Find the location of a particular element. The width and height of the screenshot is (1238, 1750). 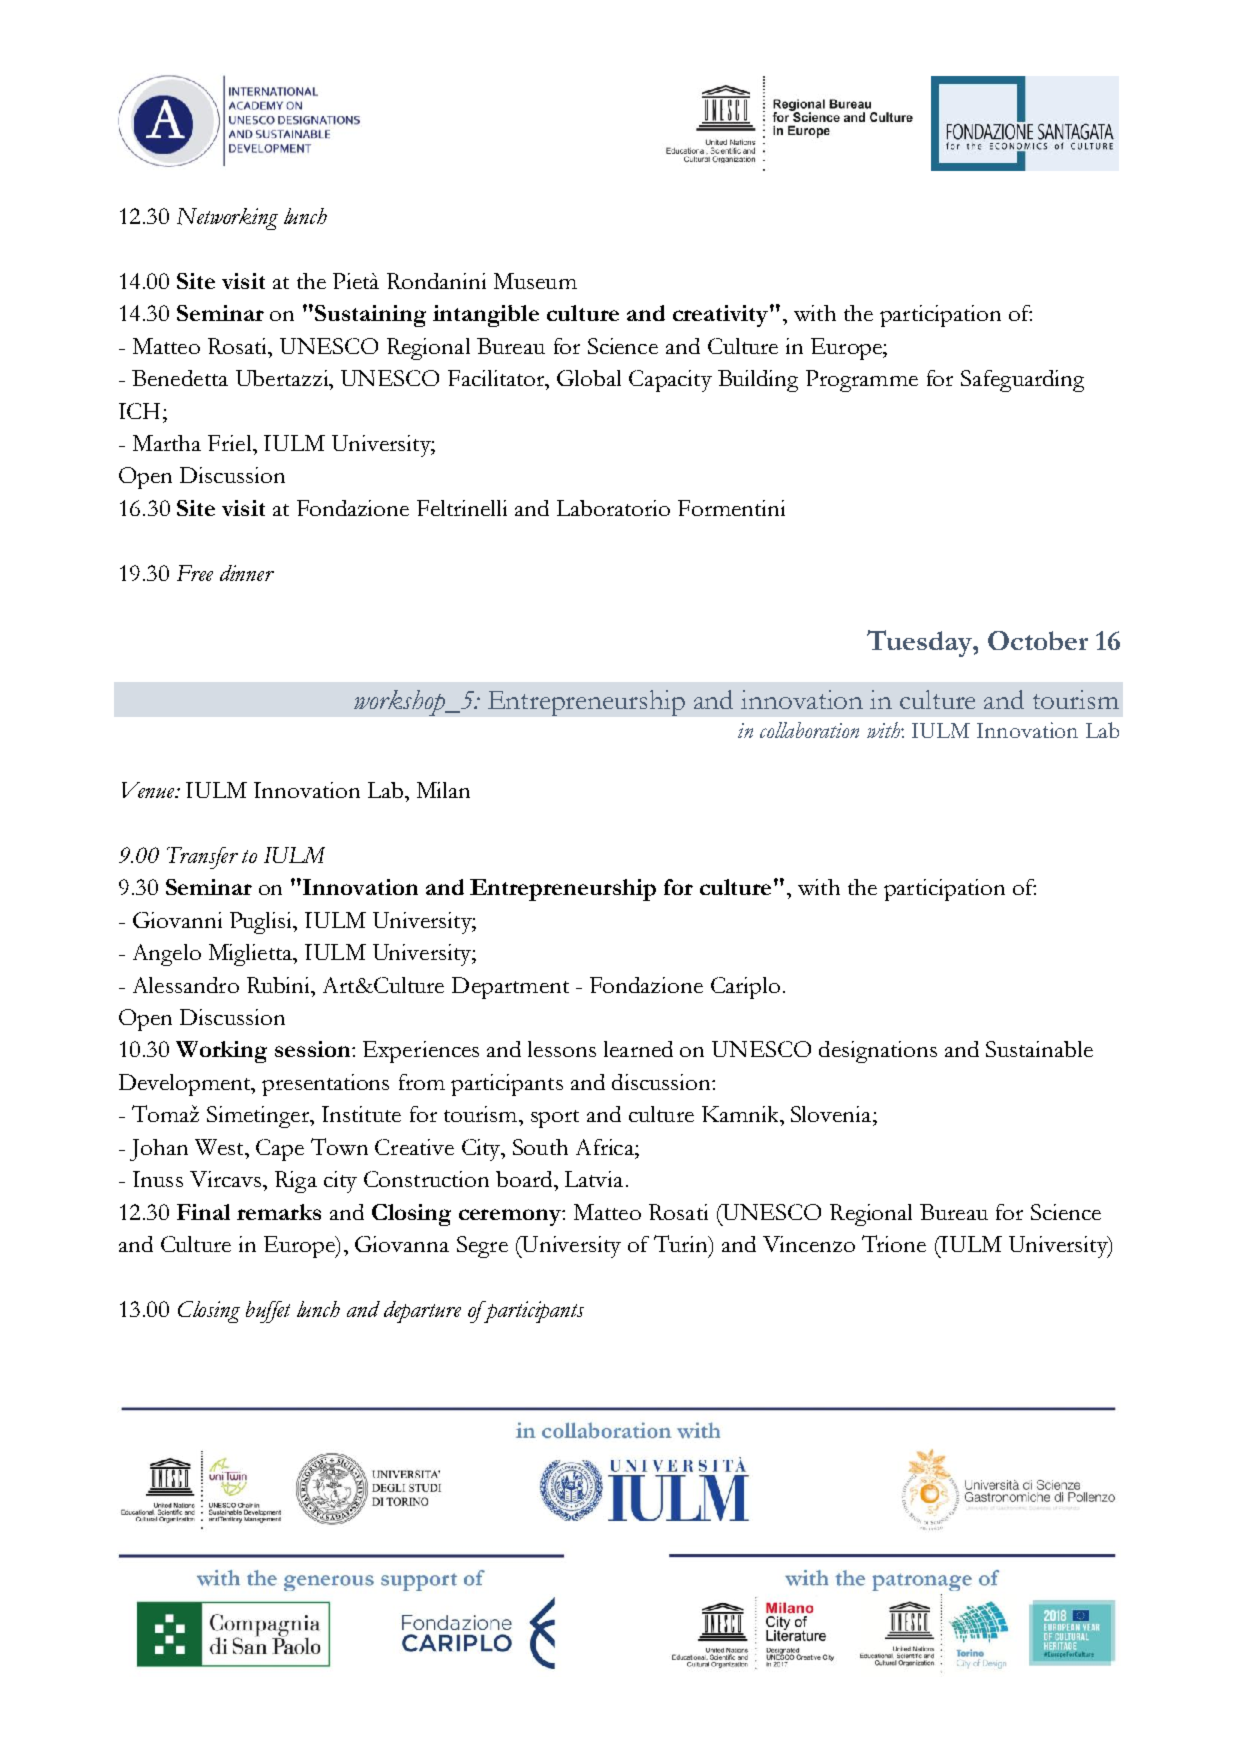

Programme is located at coordinates (862, 381).
